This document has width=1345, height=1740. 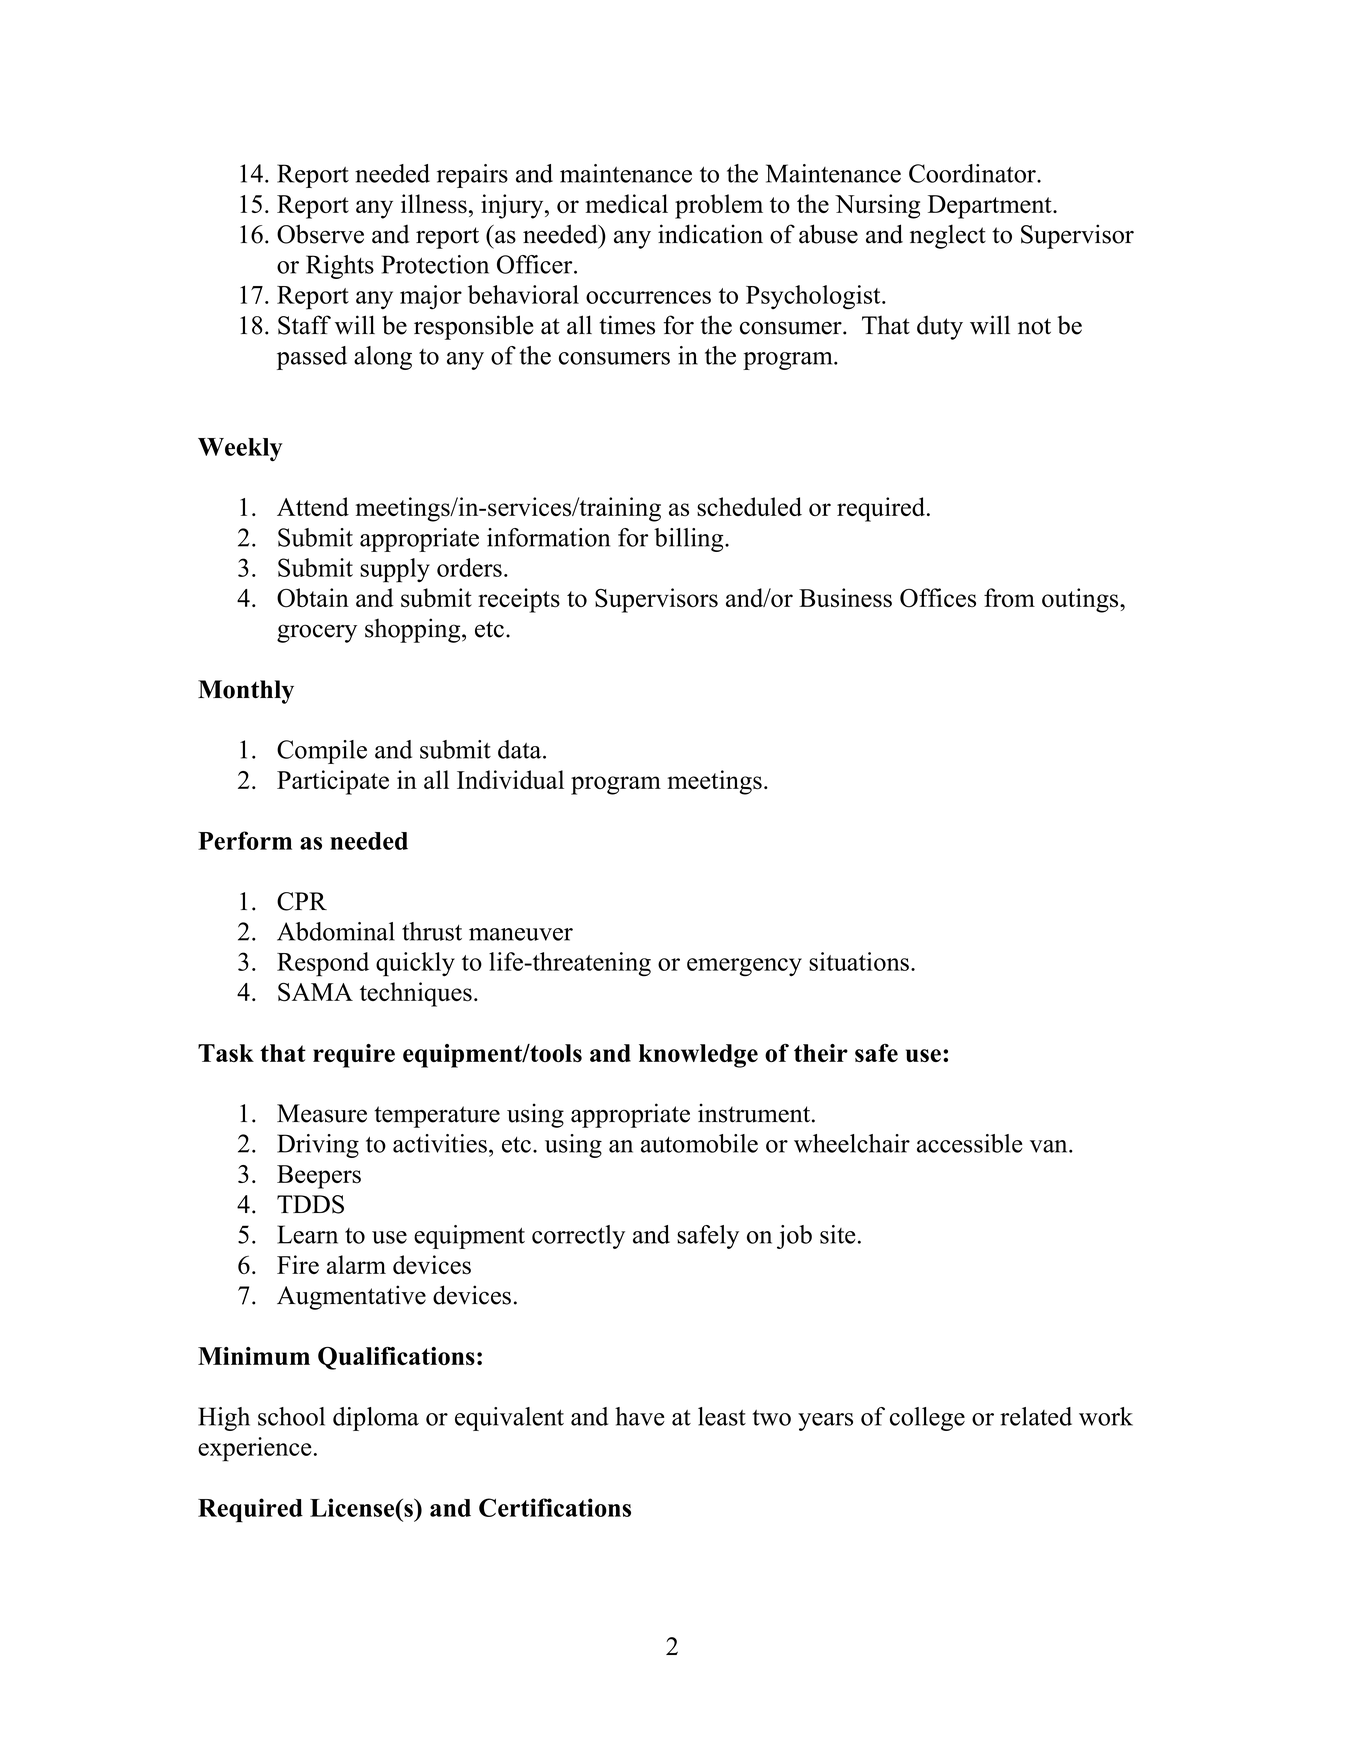 What do you see at coordinates (1009, 597) in the document?
I see `from` at bounding box center [1009, 597].
